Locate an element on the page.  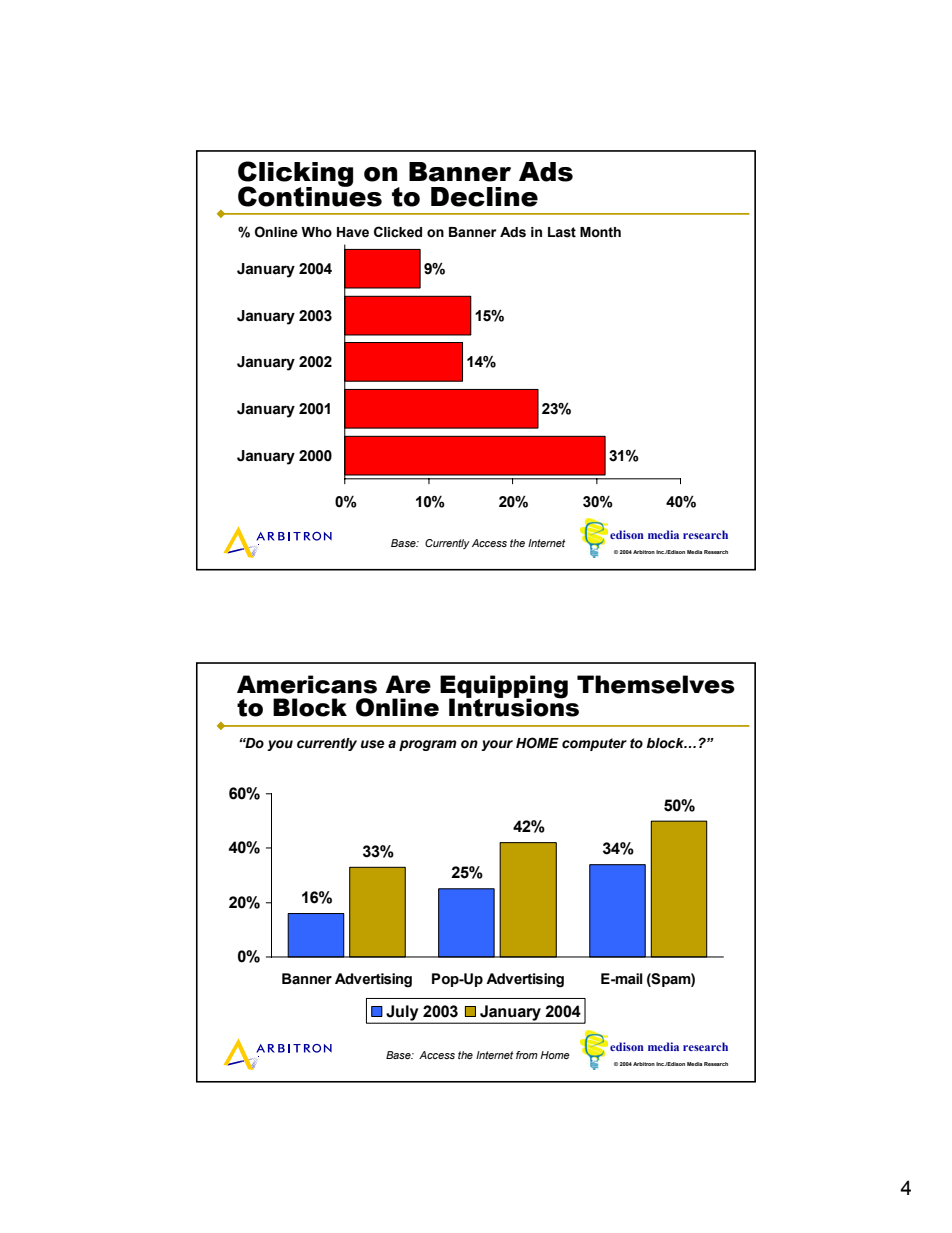
from is located at coordinates (527, 1055).
